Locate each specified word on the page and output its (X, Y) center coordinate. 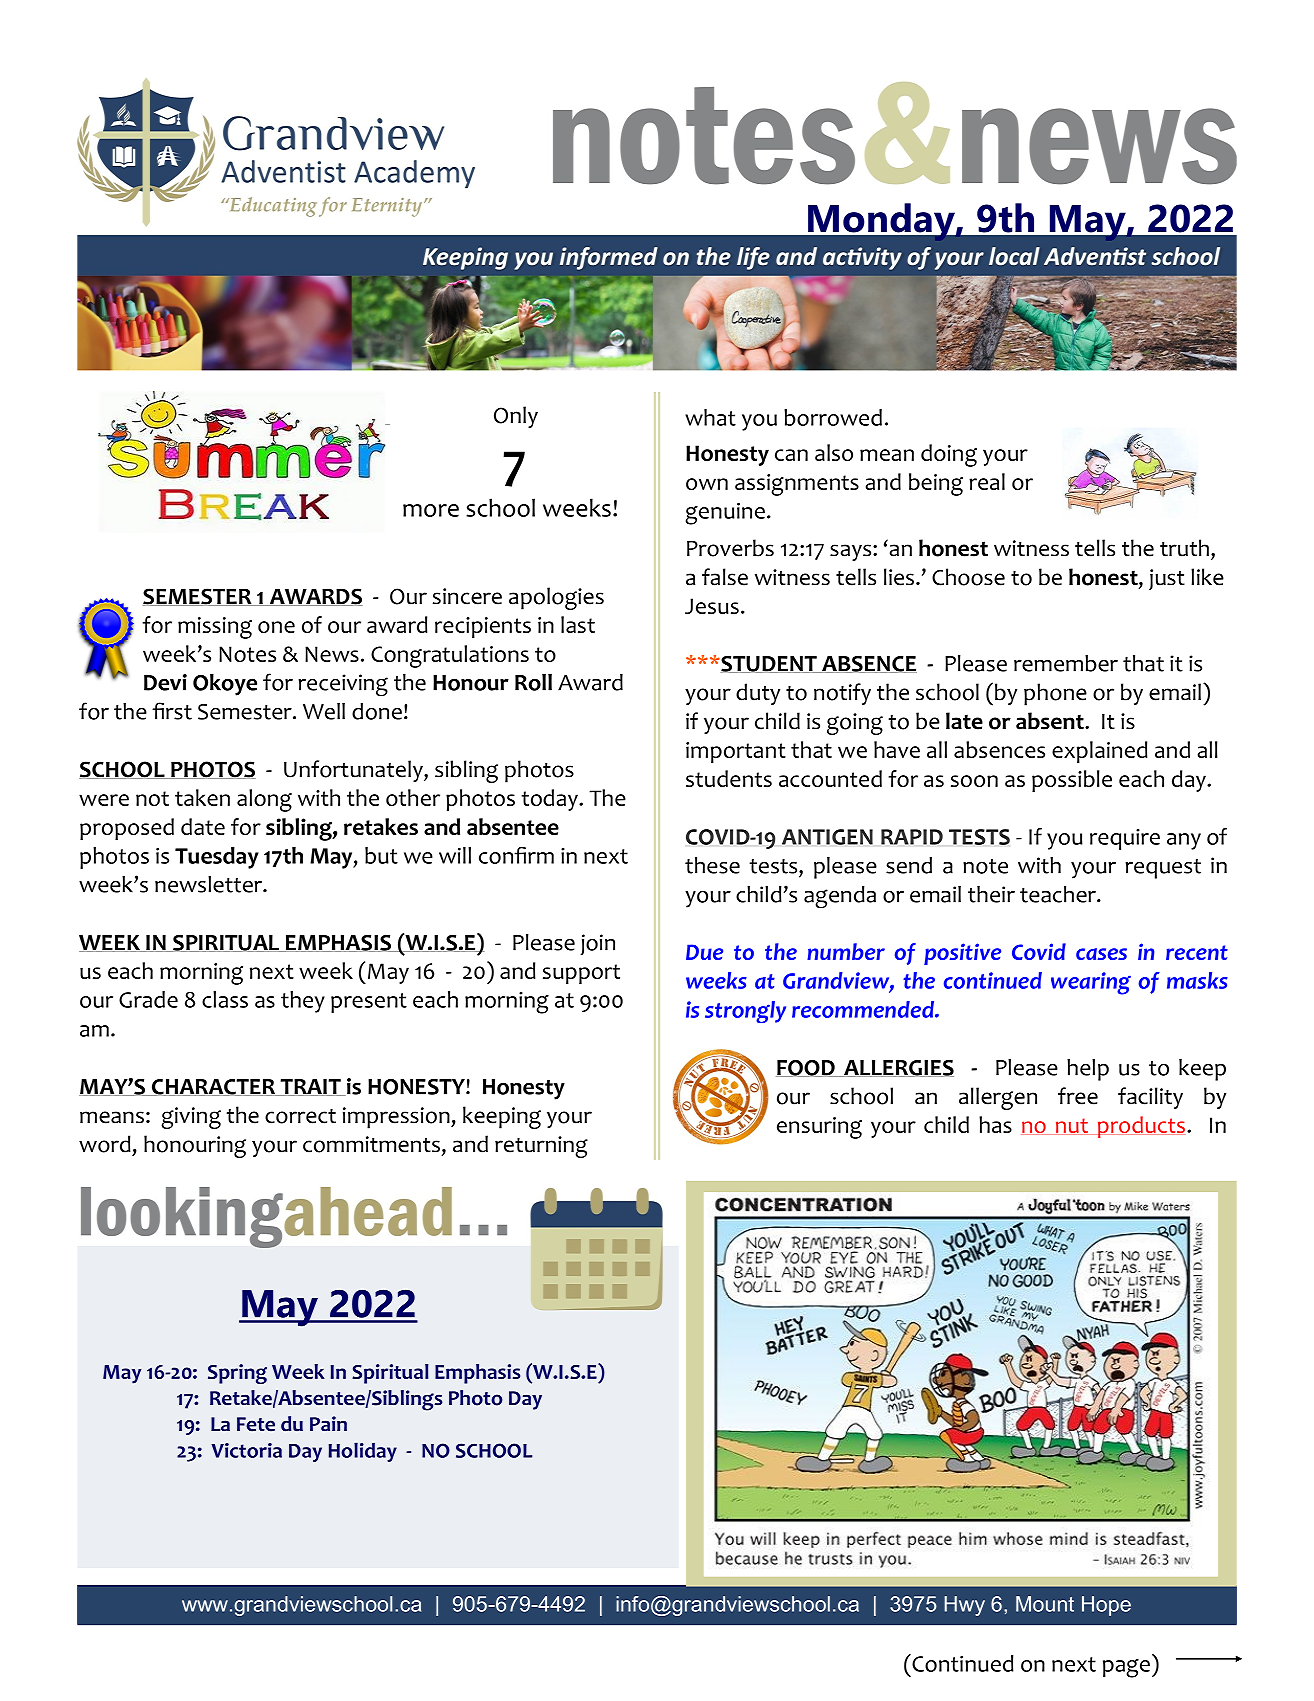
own (707, 484)
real (987, 481)
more (431, 510)
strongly (745, 1012)
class (225, 999)
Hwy (964, 1606)
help (1088, 1070)
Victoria (246, 1450)
